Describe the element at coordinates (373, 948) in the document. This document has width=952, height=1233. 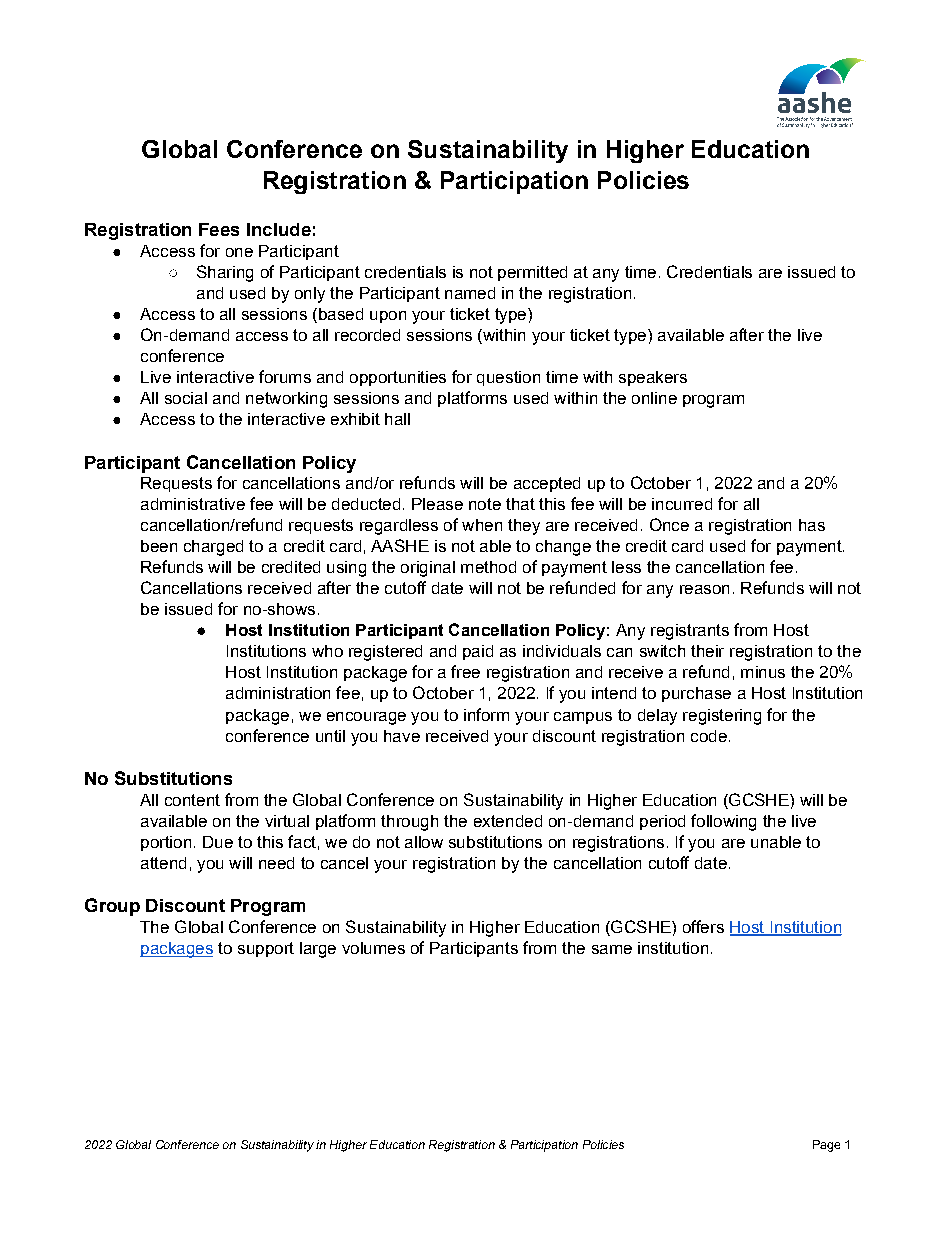
I see `volumes` at that location.
